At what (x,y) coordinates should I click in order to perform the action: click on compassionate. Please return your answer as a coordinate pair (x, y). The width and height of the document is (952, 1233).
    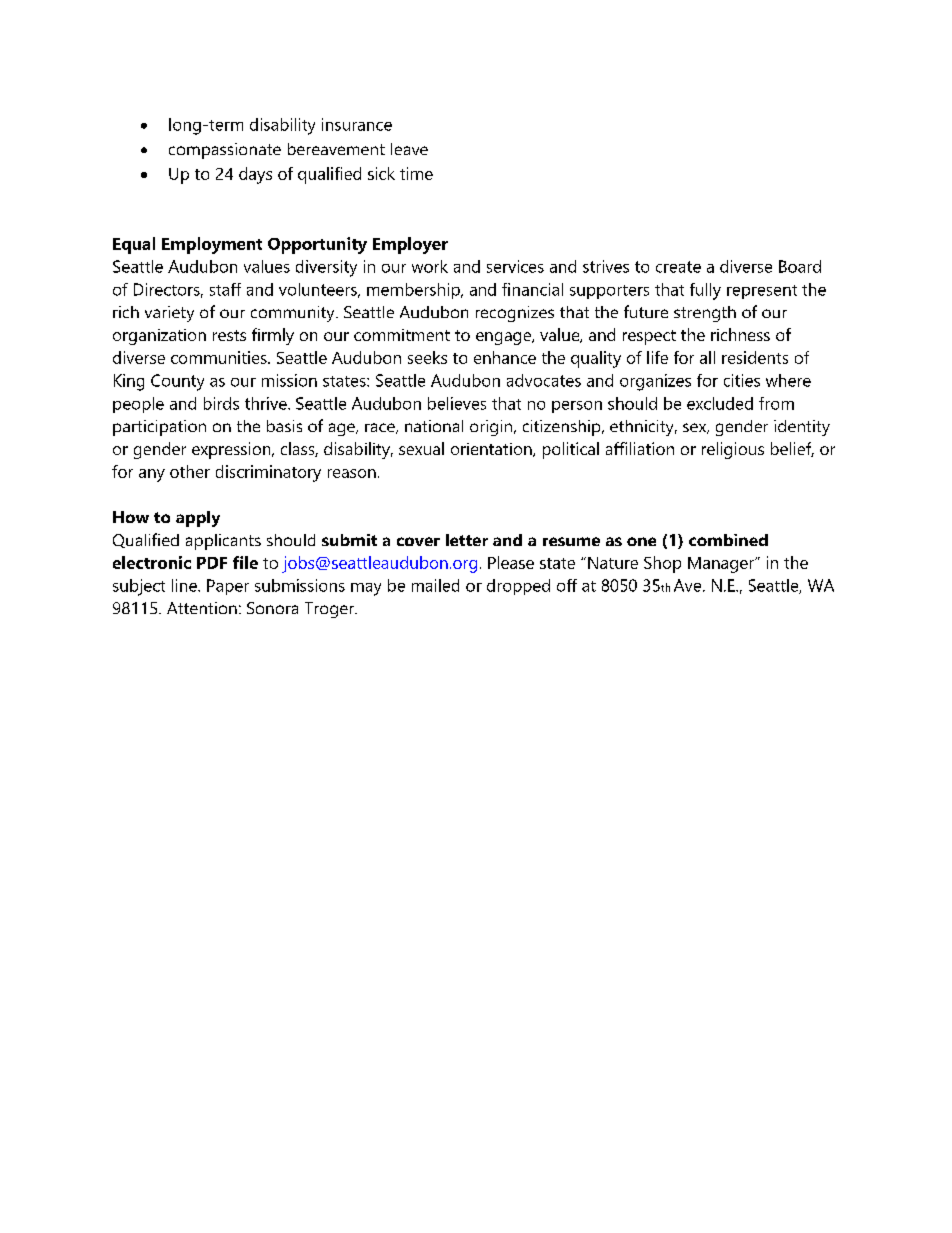
    Looking at the image, I should click on (225, 151).
